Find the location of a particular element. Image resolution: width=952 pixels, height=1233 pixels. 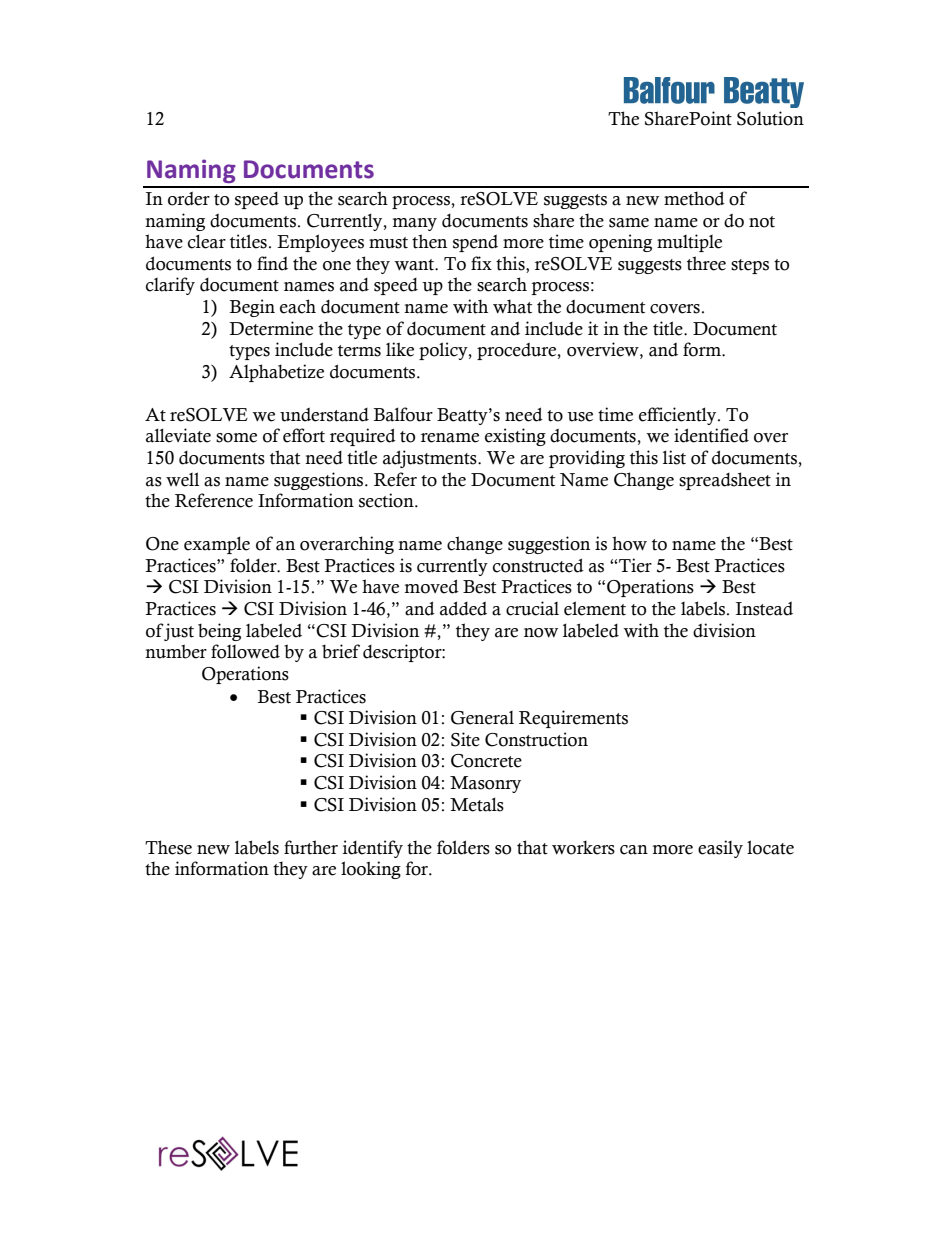

three is located at coordinates (706, 263).
